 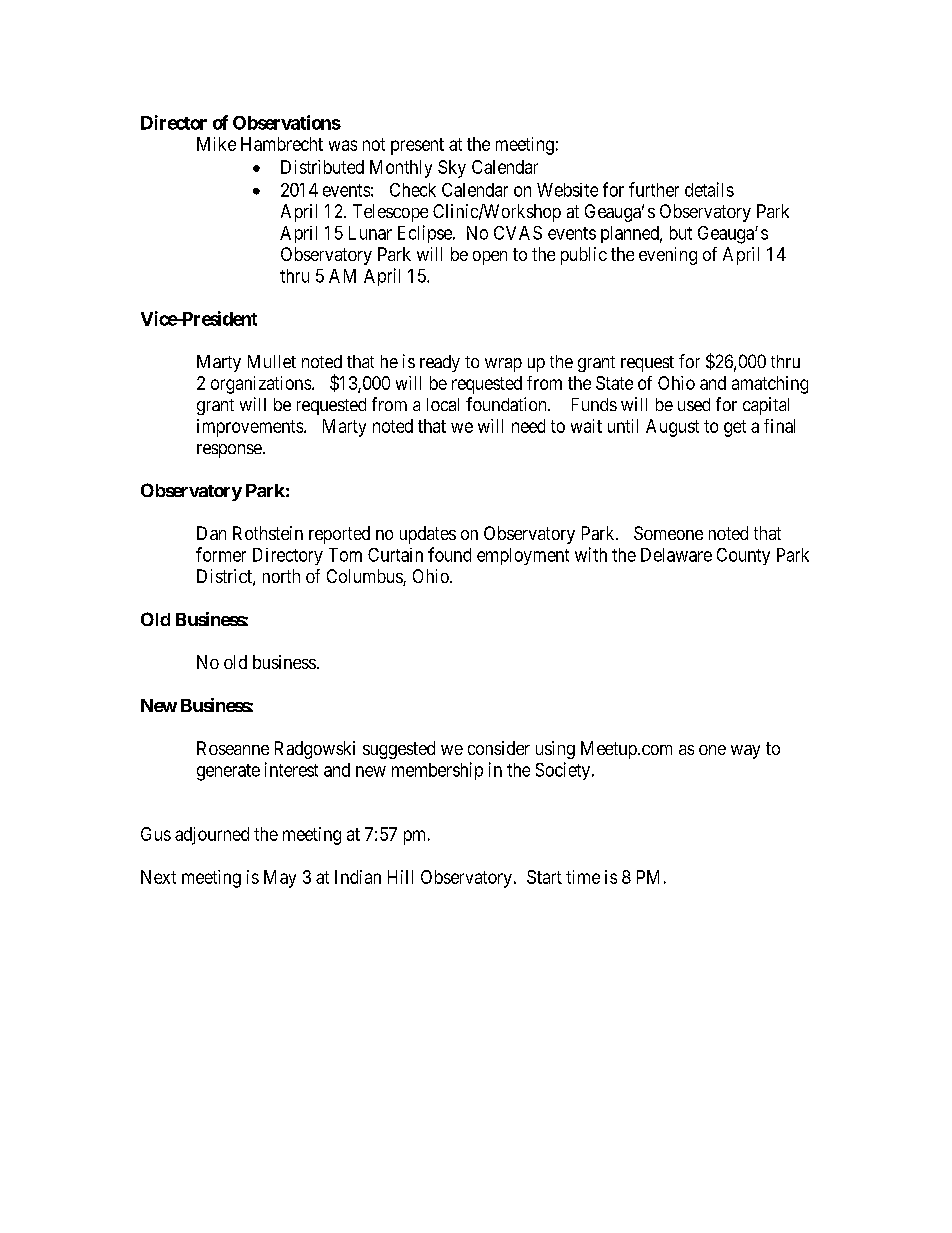 What do you see at coordinates (709, 189) in the image?
I see `details` at bounding box center [709, 189].
